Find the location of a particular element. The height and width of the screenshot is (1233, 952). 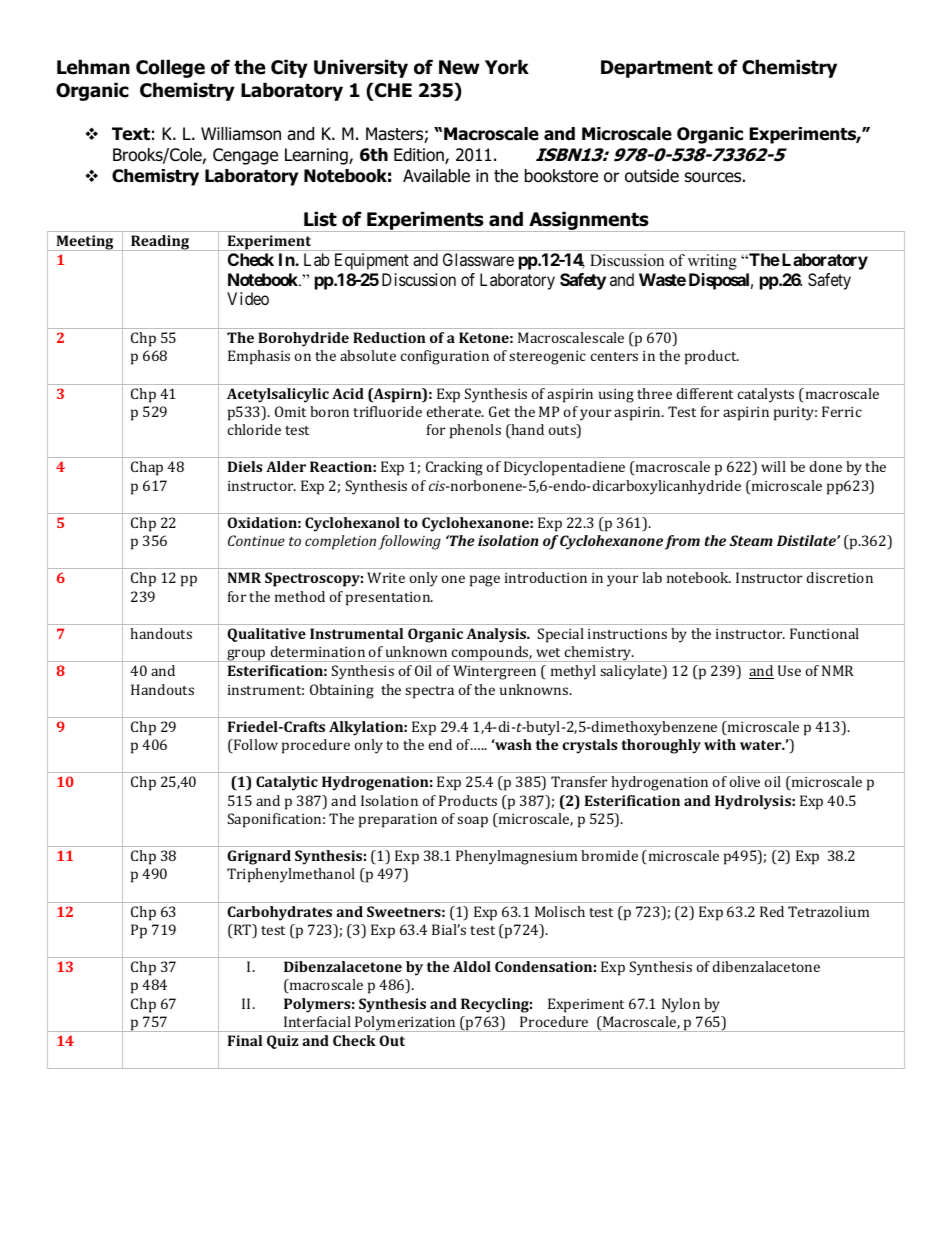

New is located at coordinates (459, 67).
